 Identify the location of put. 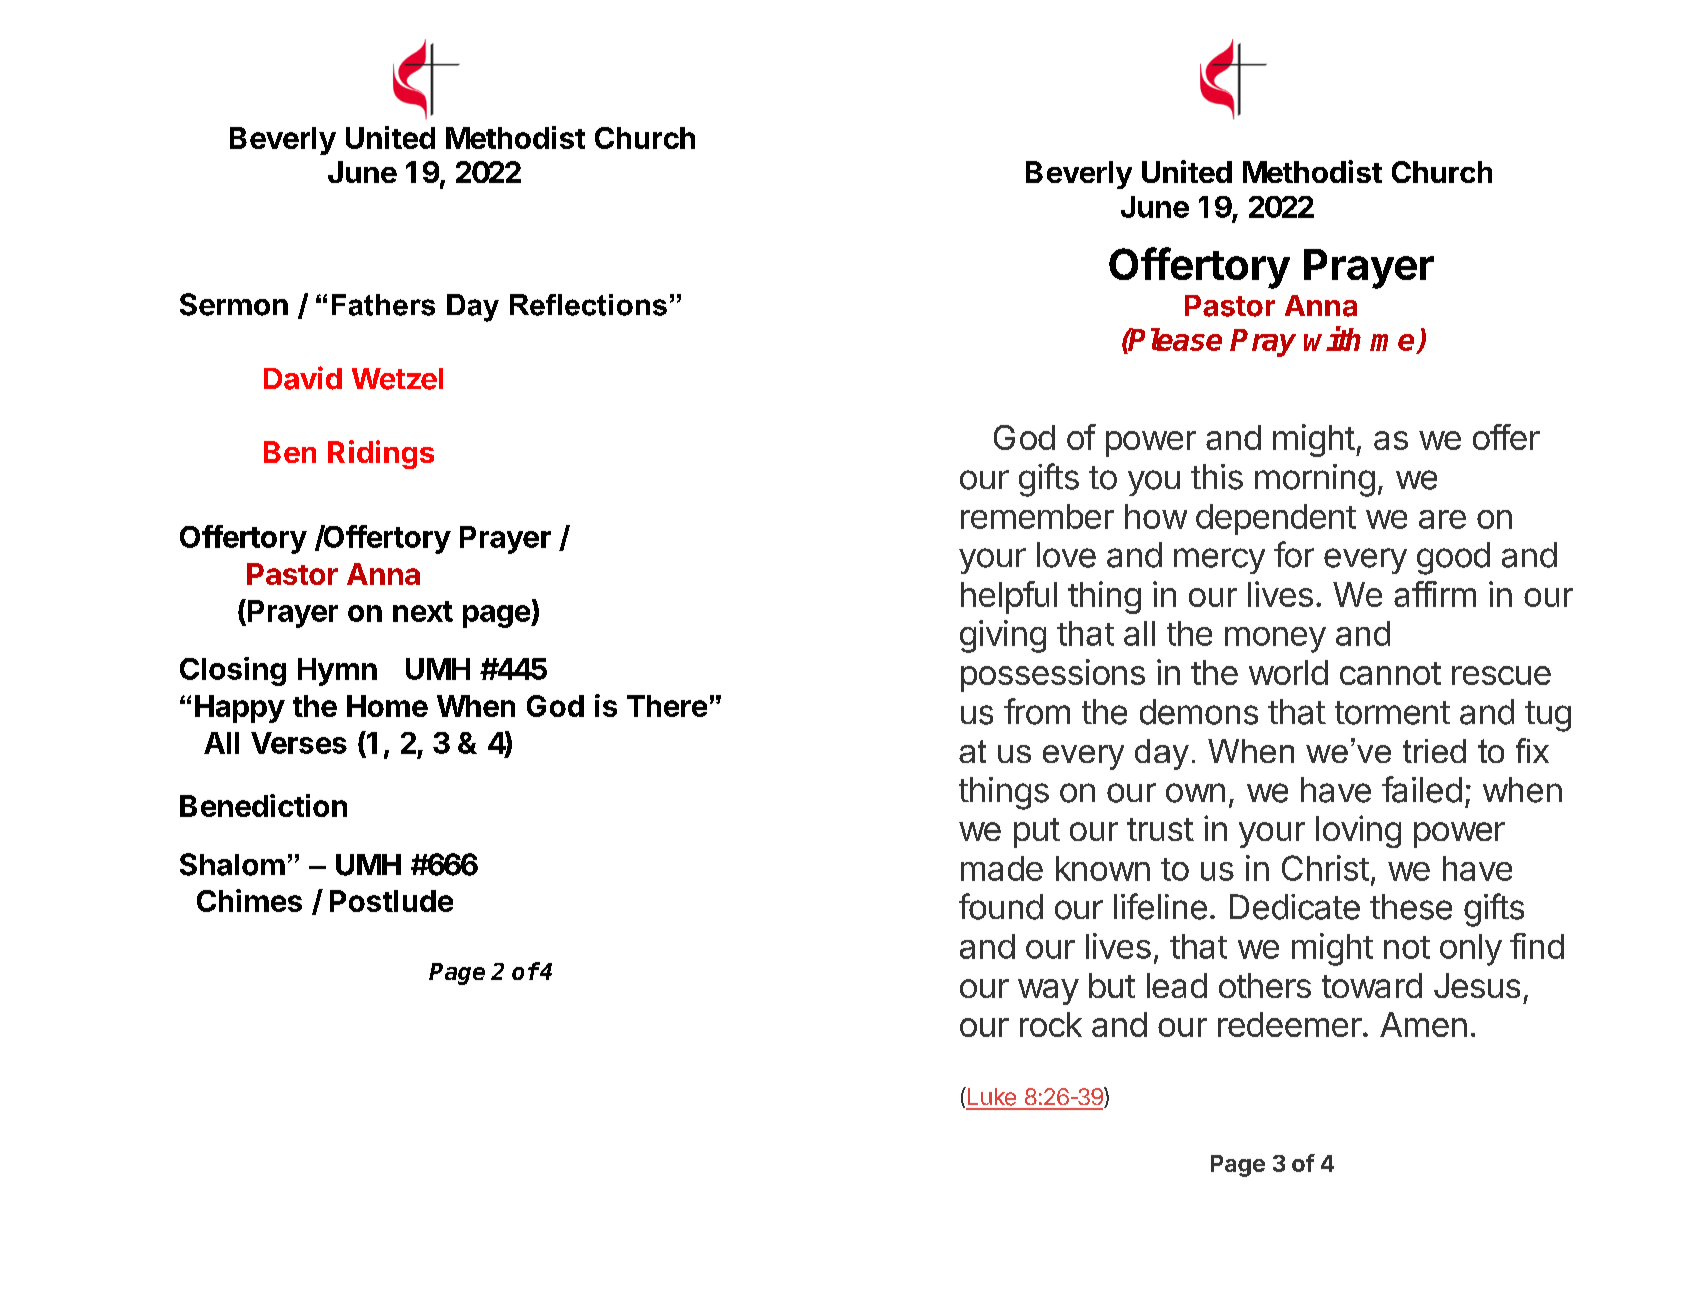
(1037, 833).
